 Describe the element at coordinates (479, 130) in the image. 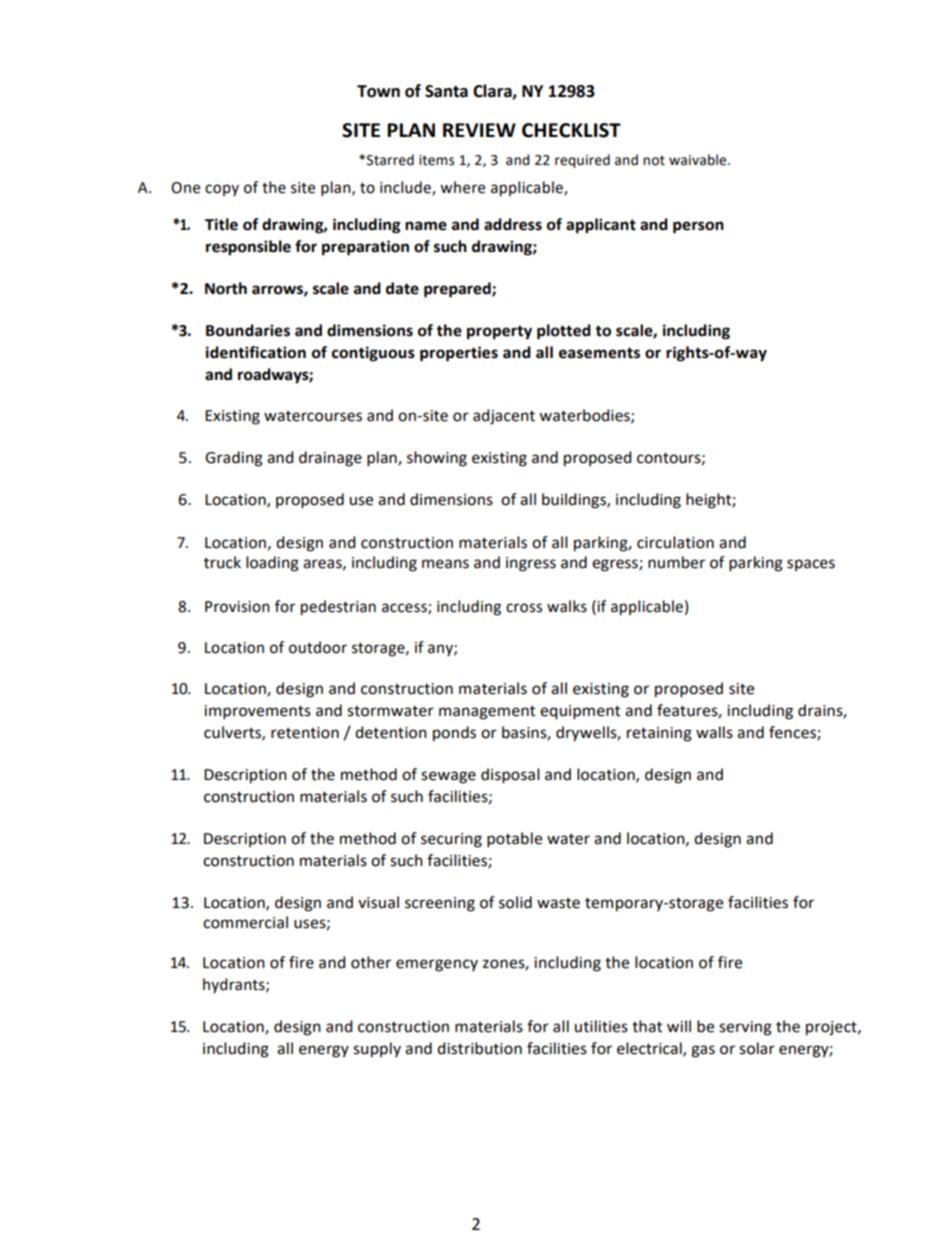

I see `REVIEW` at that location.
